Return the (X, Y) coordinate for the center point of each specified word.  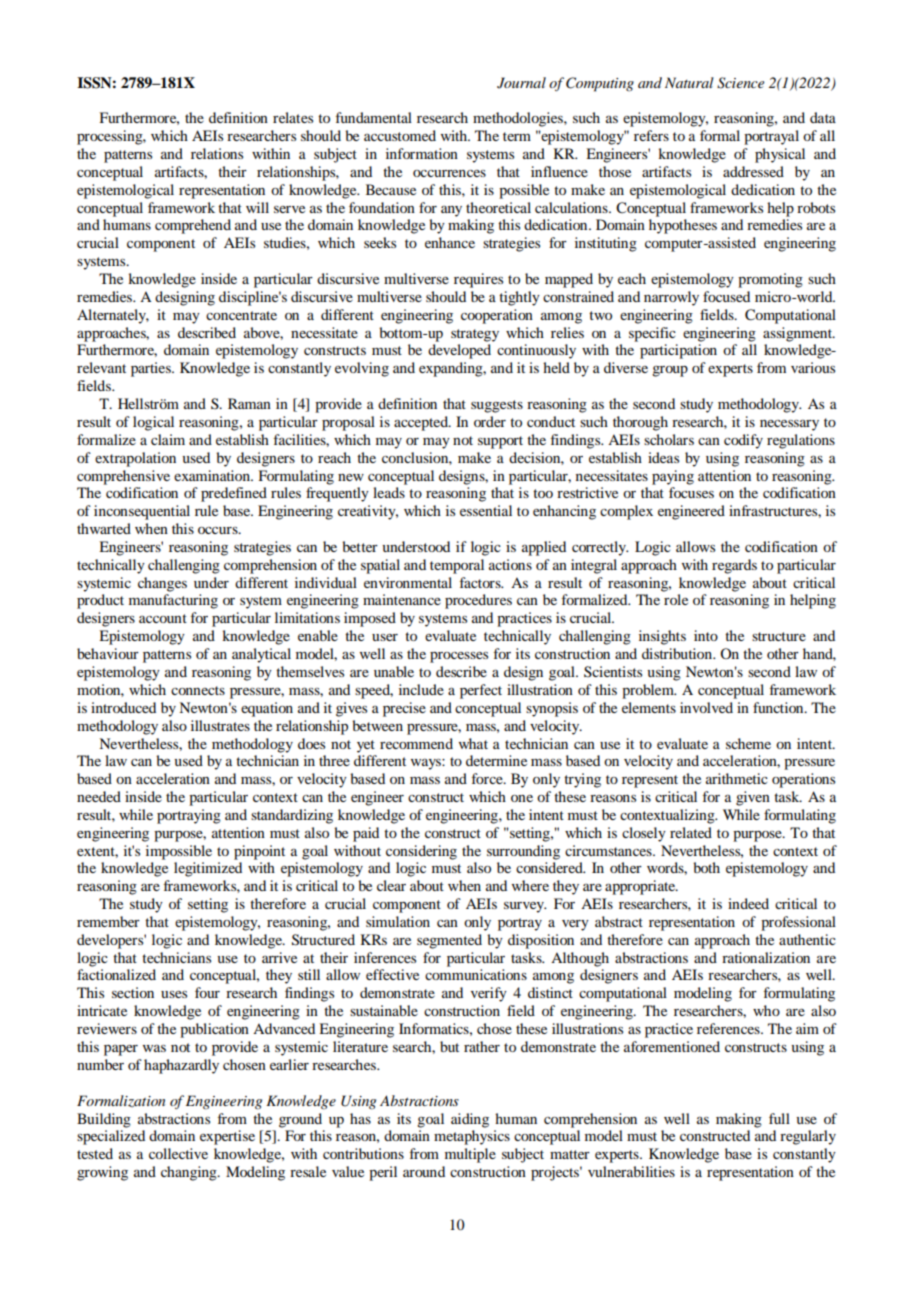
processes (459, 657)
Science (740, 83)
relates (293, 117)
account (163, 618)
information (422, 153)
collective (178, 1153)
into (706, 635)
